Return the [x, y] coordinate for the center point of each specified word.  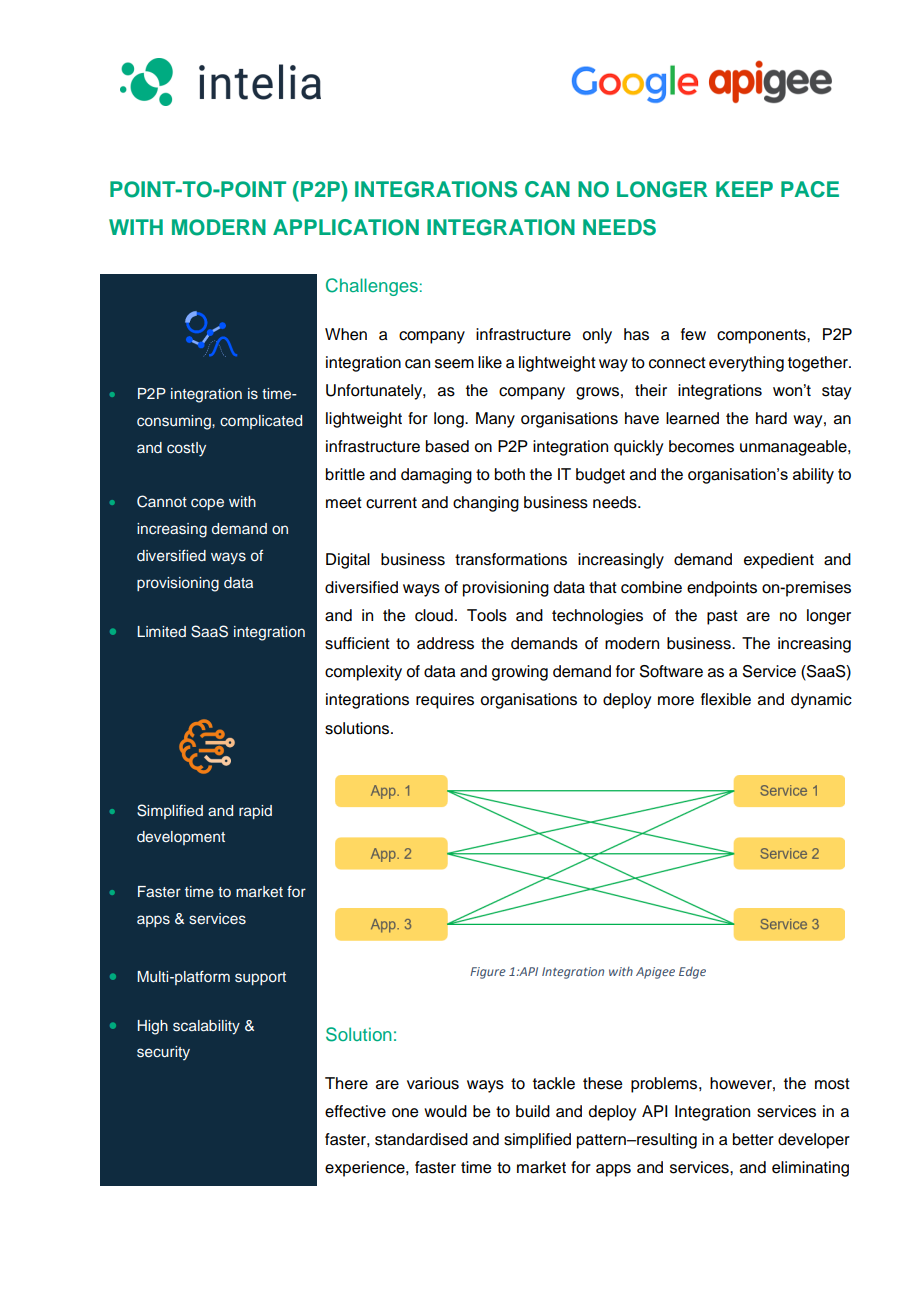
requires [445, 701]
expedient [779, 561]
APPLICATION [346, 227]
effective [355, 1111]
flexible [726, 699]
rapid [255, 812]
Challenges [372, 287]
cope [207, 504]
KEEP [744, 189]
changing [486, 504]
